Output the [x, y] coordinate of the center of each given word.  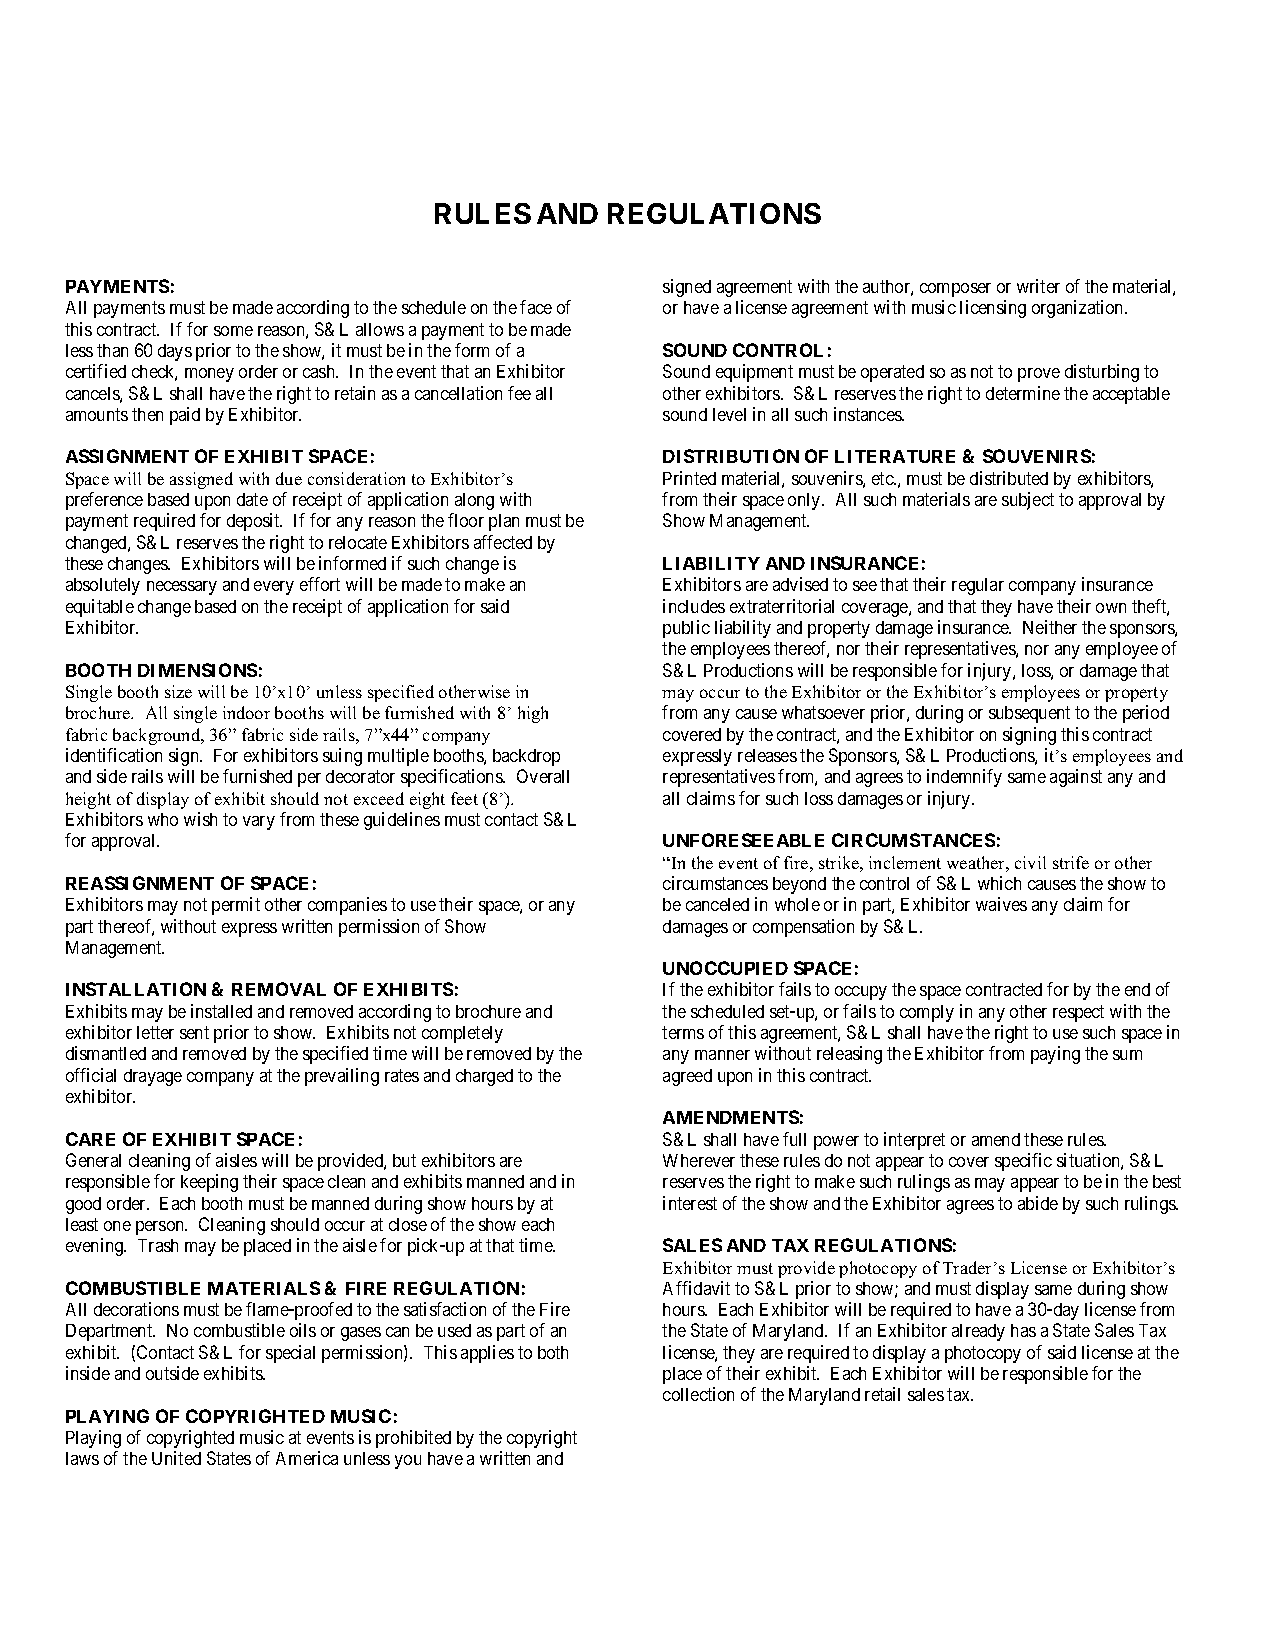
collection [698, 1394]
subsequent [1029, 714]
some [233, 331]
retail [882, 1394]
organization [1079, 309]
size [178, 691]
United [176, 1458]
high [533, 714]
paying [1055, 1055]
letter [155, 1032]
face [536, 307]
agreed [687, 1077]
